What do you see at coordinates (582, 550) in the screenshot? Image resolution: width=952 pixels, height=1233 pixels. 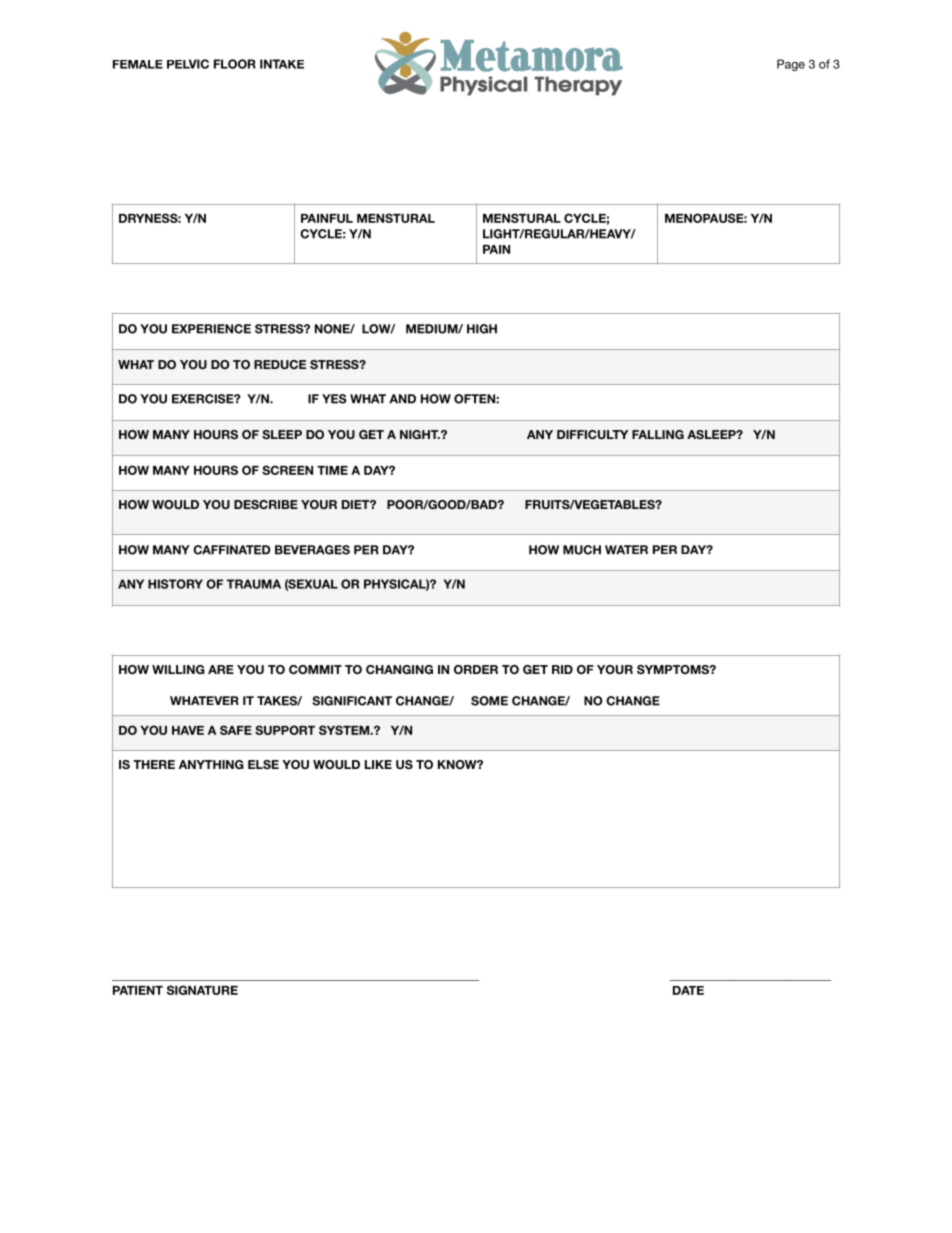 I see `MUCH` at bounding box center [582, 550].
